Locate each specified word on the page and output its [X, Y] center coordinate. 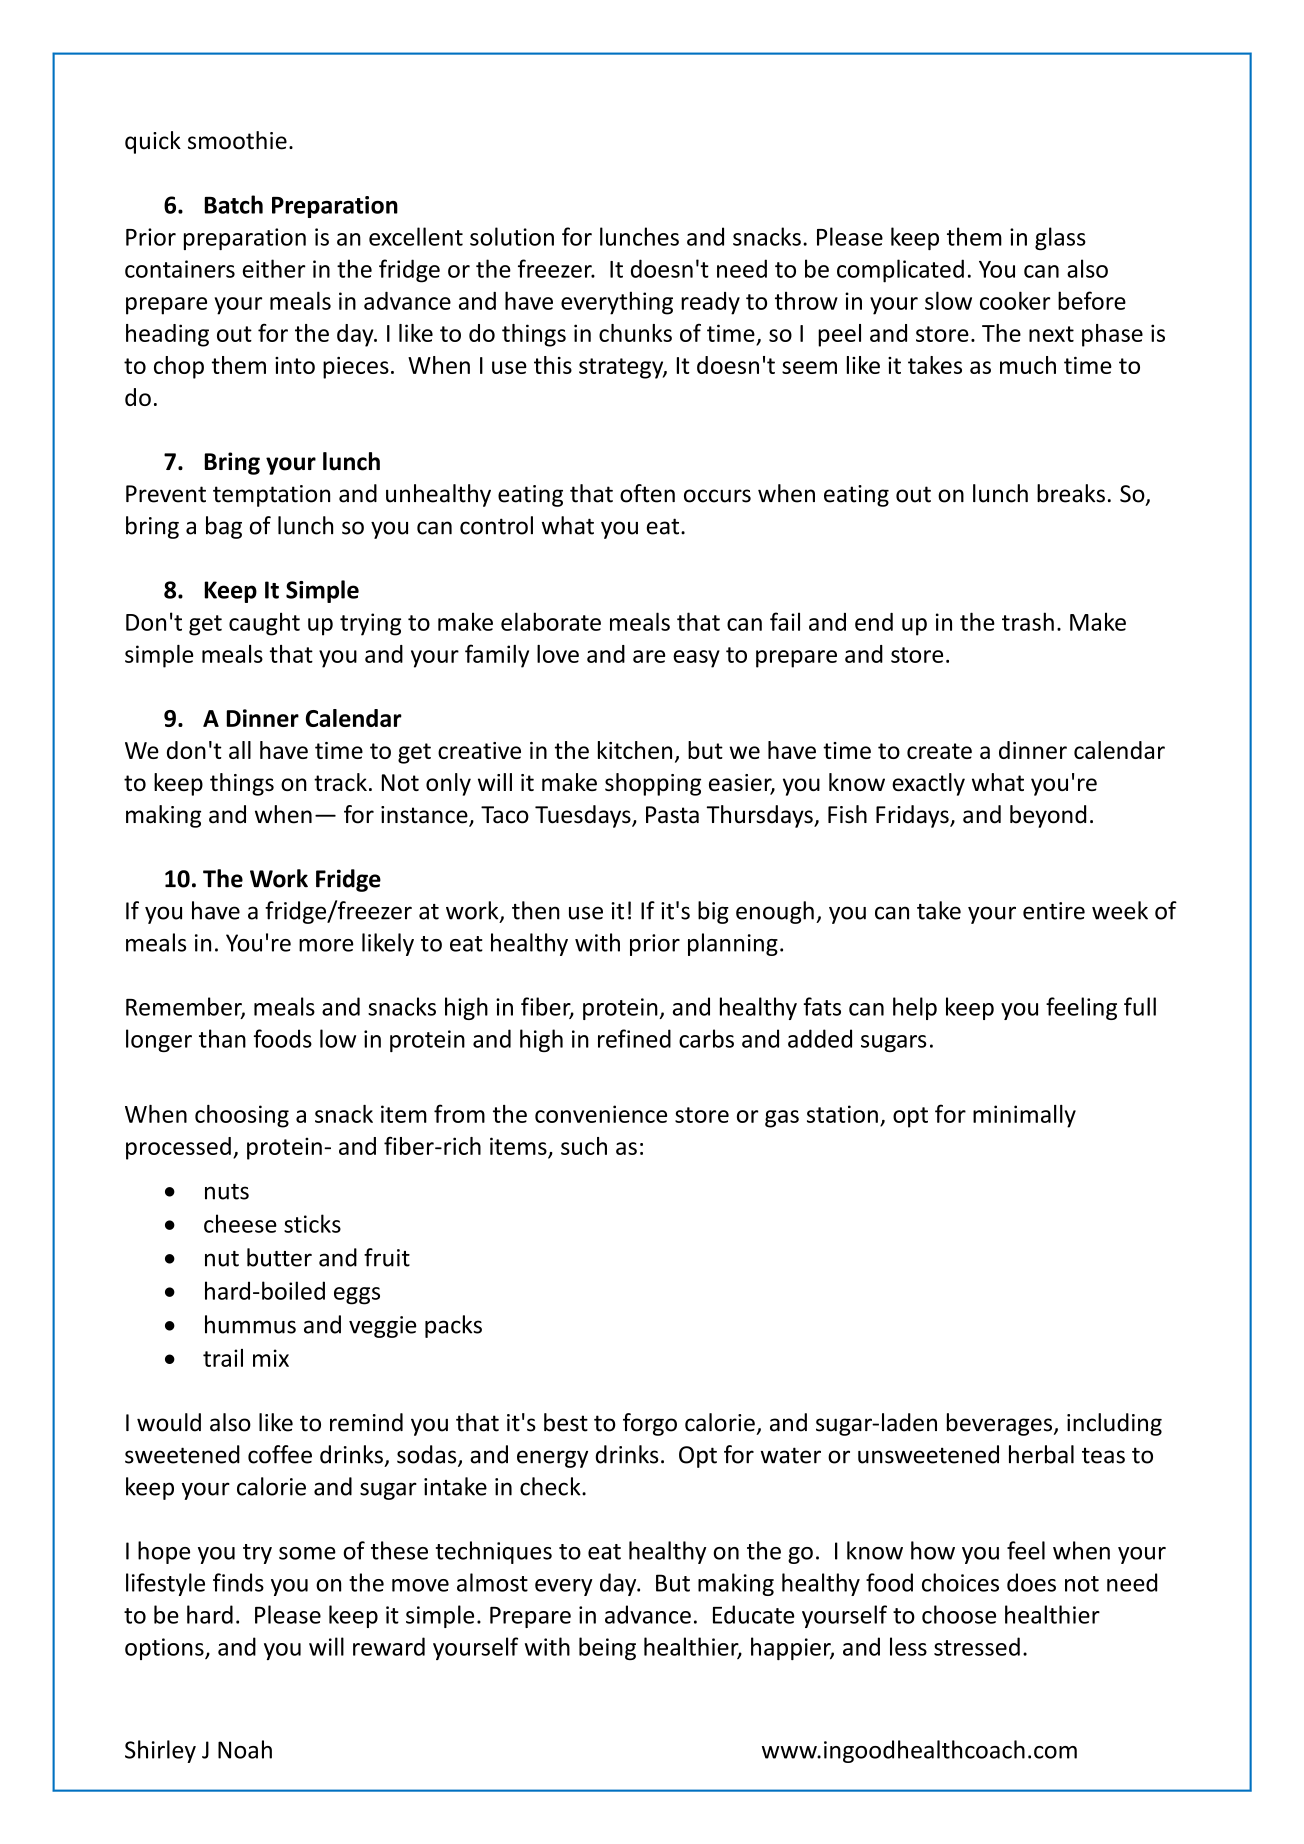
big [713, 912]
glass [1060, 238]
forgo [650, 1424]
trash [1028, 621]
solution [512, 236]
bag [224, 527]
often [647, 493]
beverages [1001, 1424]
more [326, 945]
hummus [250, 1324]
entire [1054, 911]
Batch [233, 204]
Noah [245, 1749]
